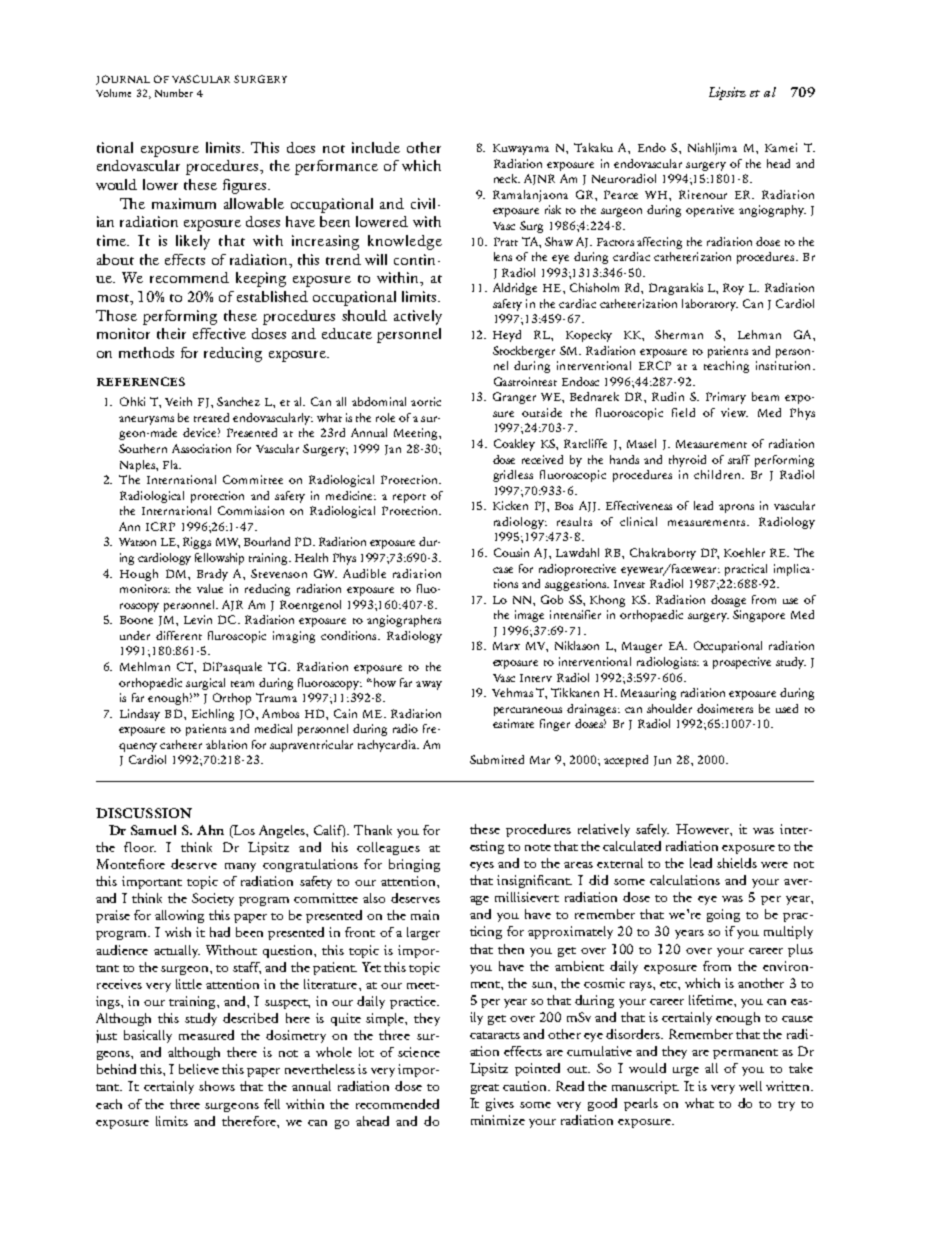 The image size is (952, 1233). What do you see at coordinates (171, 333) in the screenshot?
I see `their` at bounding box center [171, 333].
